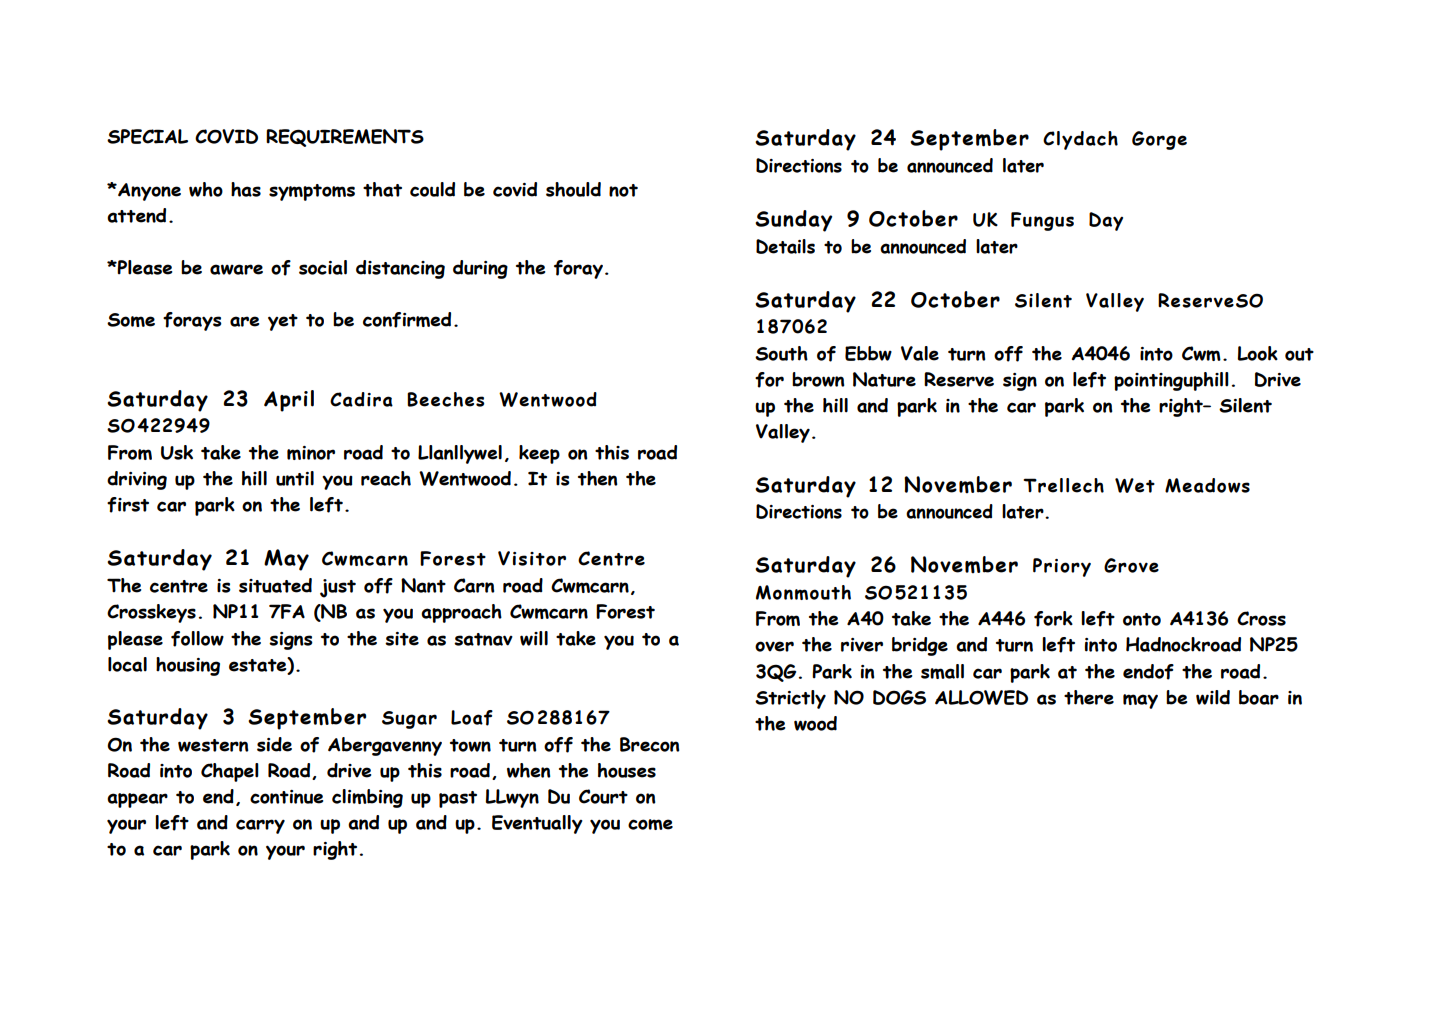  Describe the element at coordinates (295, 478) in the screenshot. I see `until` at that location.
